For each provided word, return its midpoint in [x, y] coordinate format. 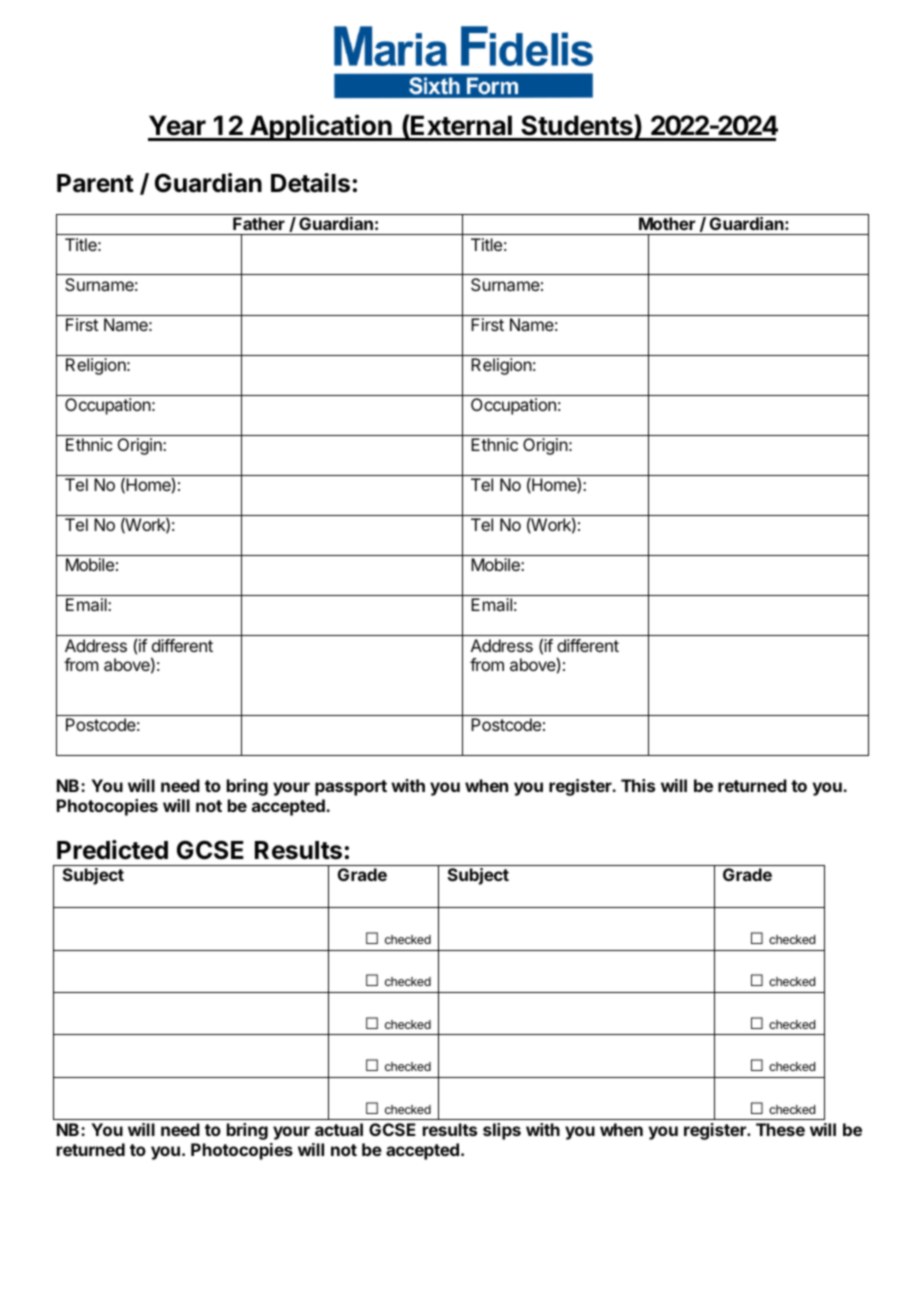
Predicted [112, 850]
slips [502, 1131]
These [780, 1129]
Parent [95, 183]
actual [339, 1129]
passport [351, 788]
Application [321, 127]
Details [310, 183]
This [638, 785]
